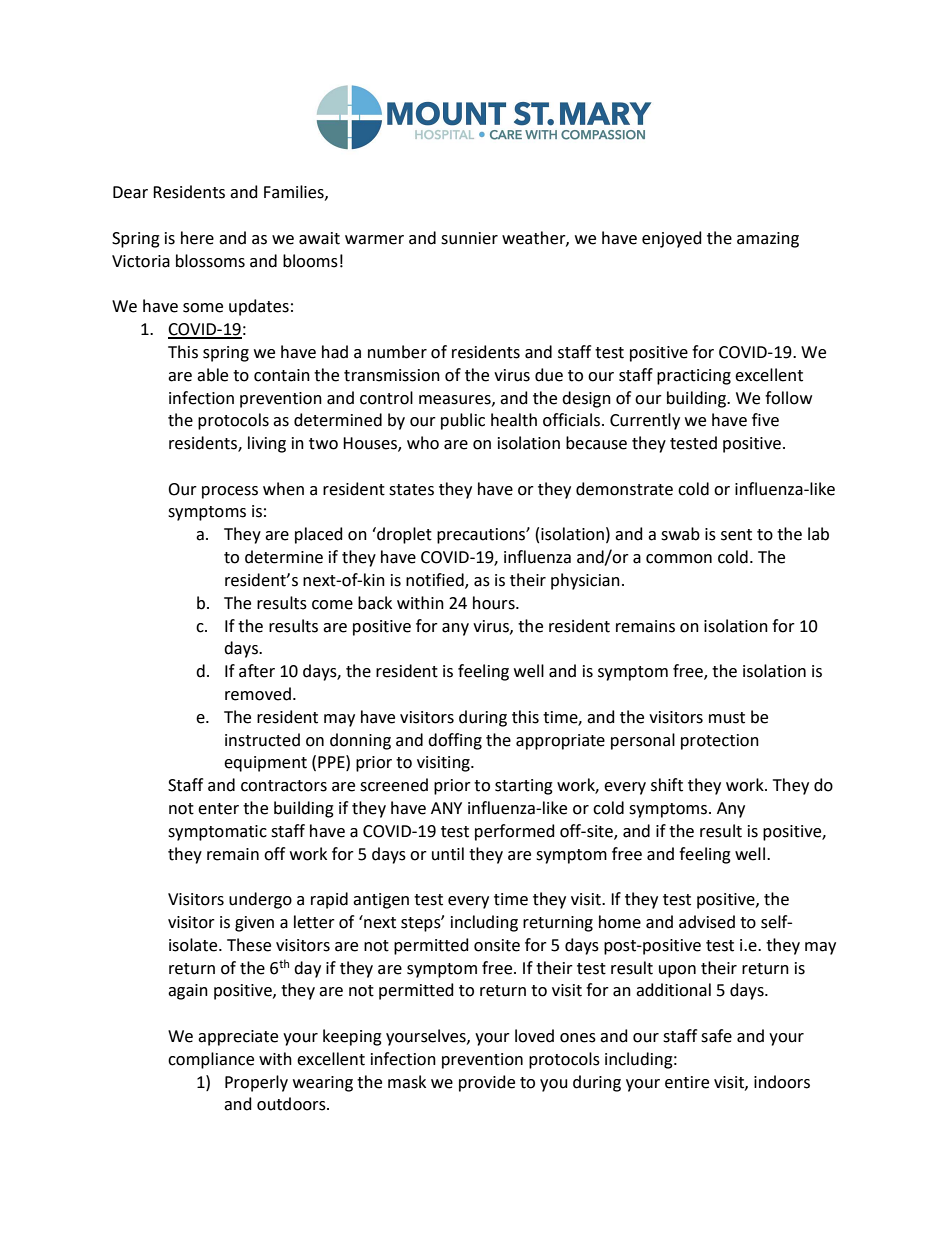  Describe the element at coordinates (768, 240) in the document. I see `amazing` at that location.
